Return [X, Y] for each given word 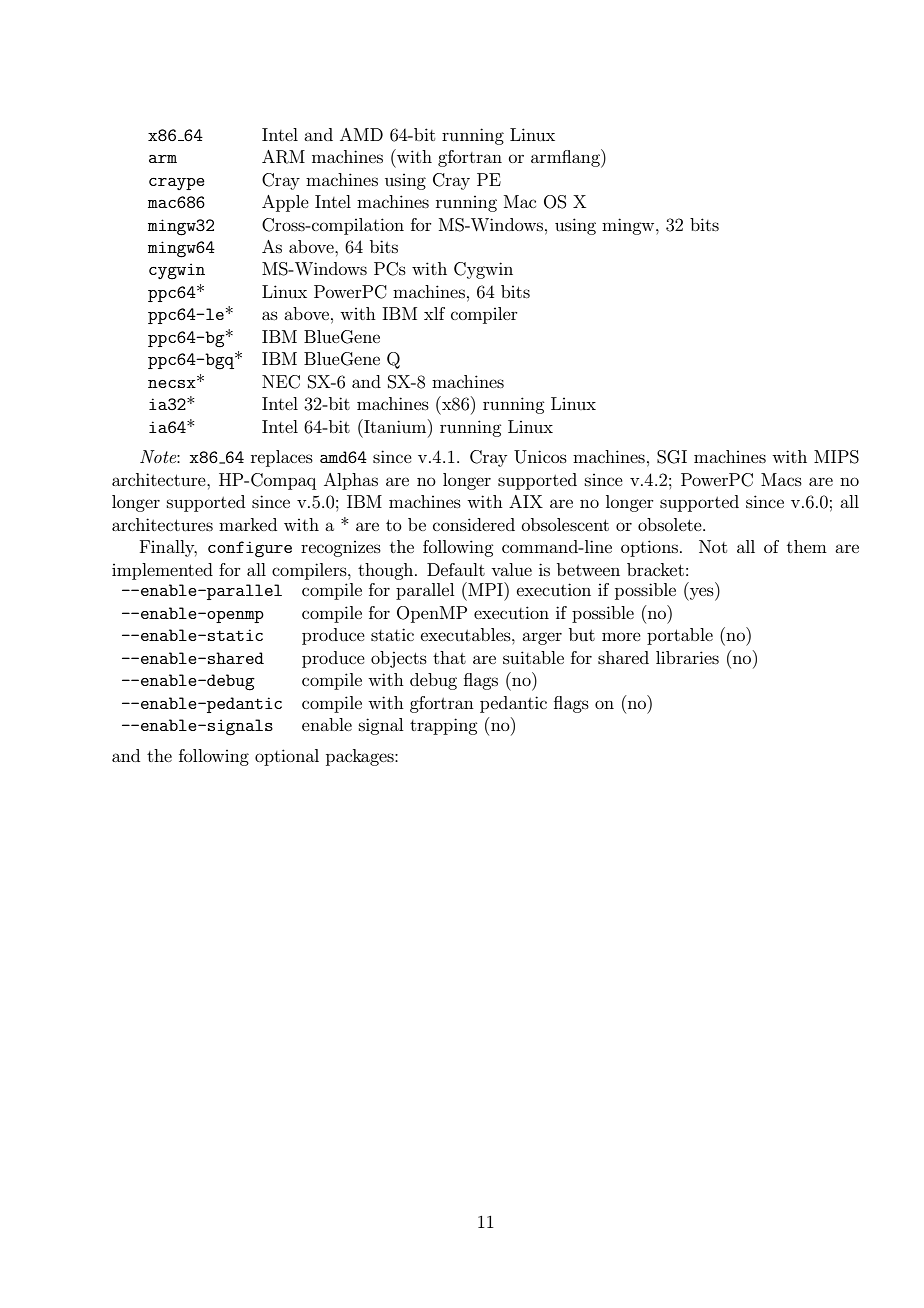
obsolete [671, 524]
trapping [443, 726]
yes [702, 594]
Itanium [395, 426]
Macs [781, 479]
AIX [526, 501]
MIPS [836, 457]
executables [467, 634]
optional [287, 757]
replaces [282, 458]
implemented [162, 571]
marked [248, 524]
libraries [687, 657]
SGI [672, 457]
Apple [285, 203]
